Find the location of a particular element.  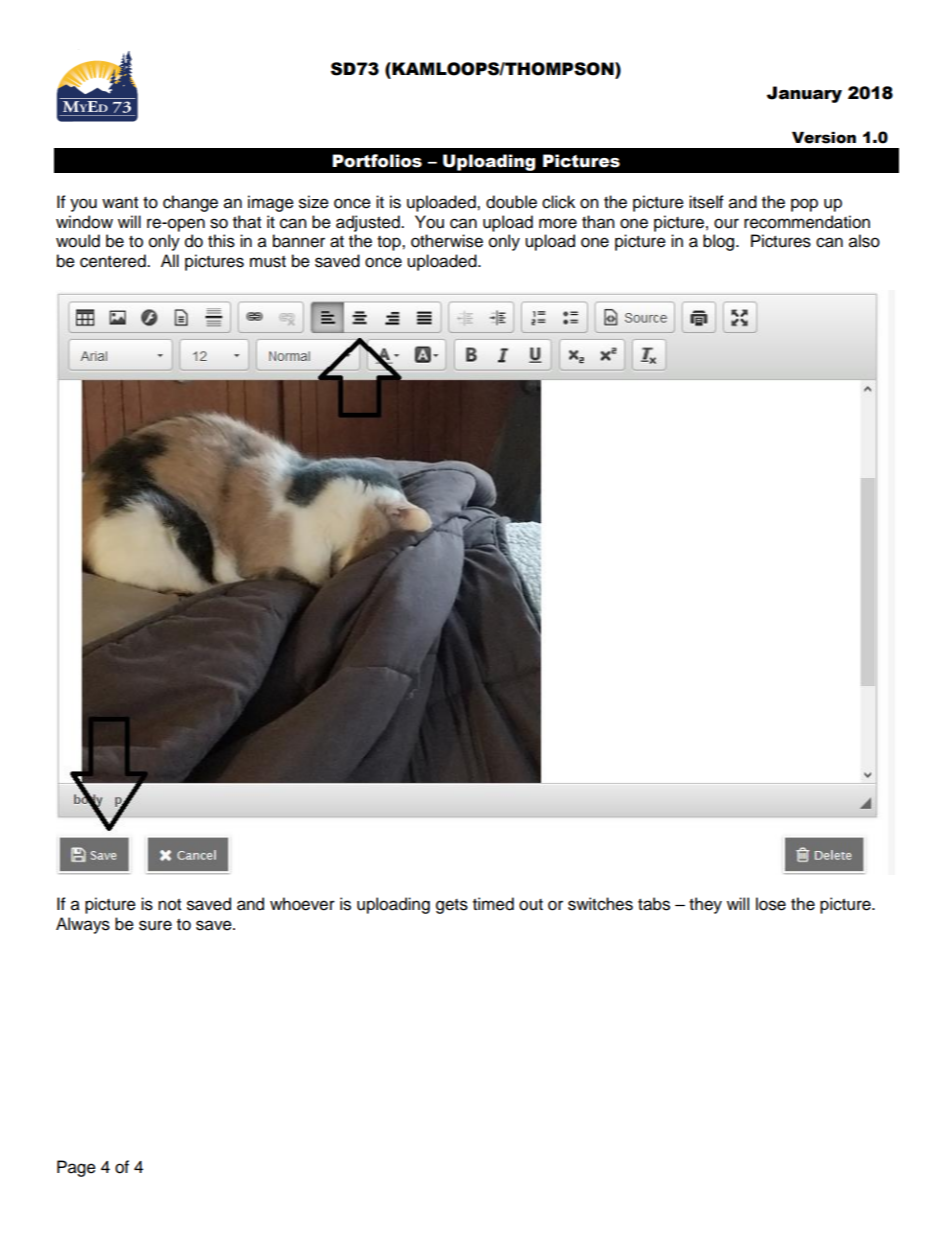

otherwise is located at coordinates (447, 241).
